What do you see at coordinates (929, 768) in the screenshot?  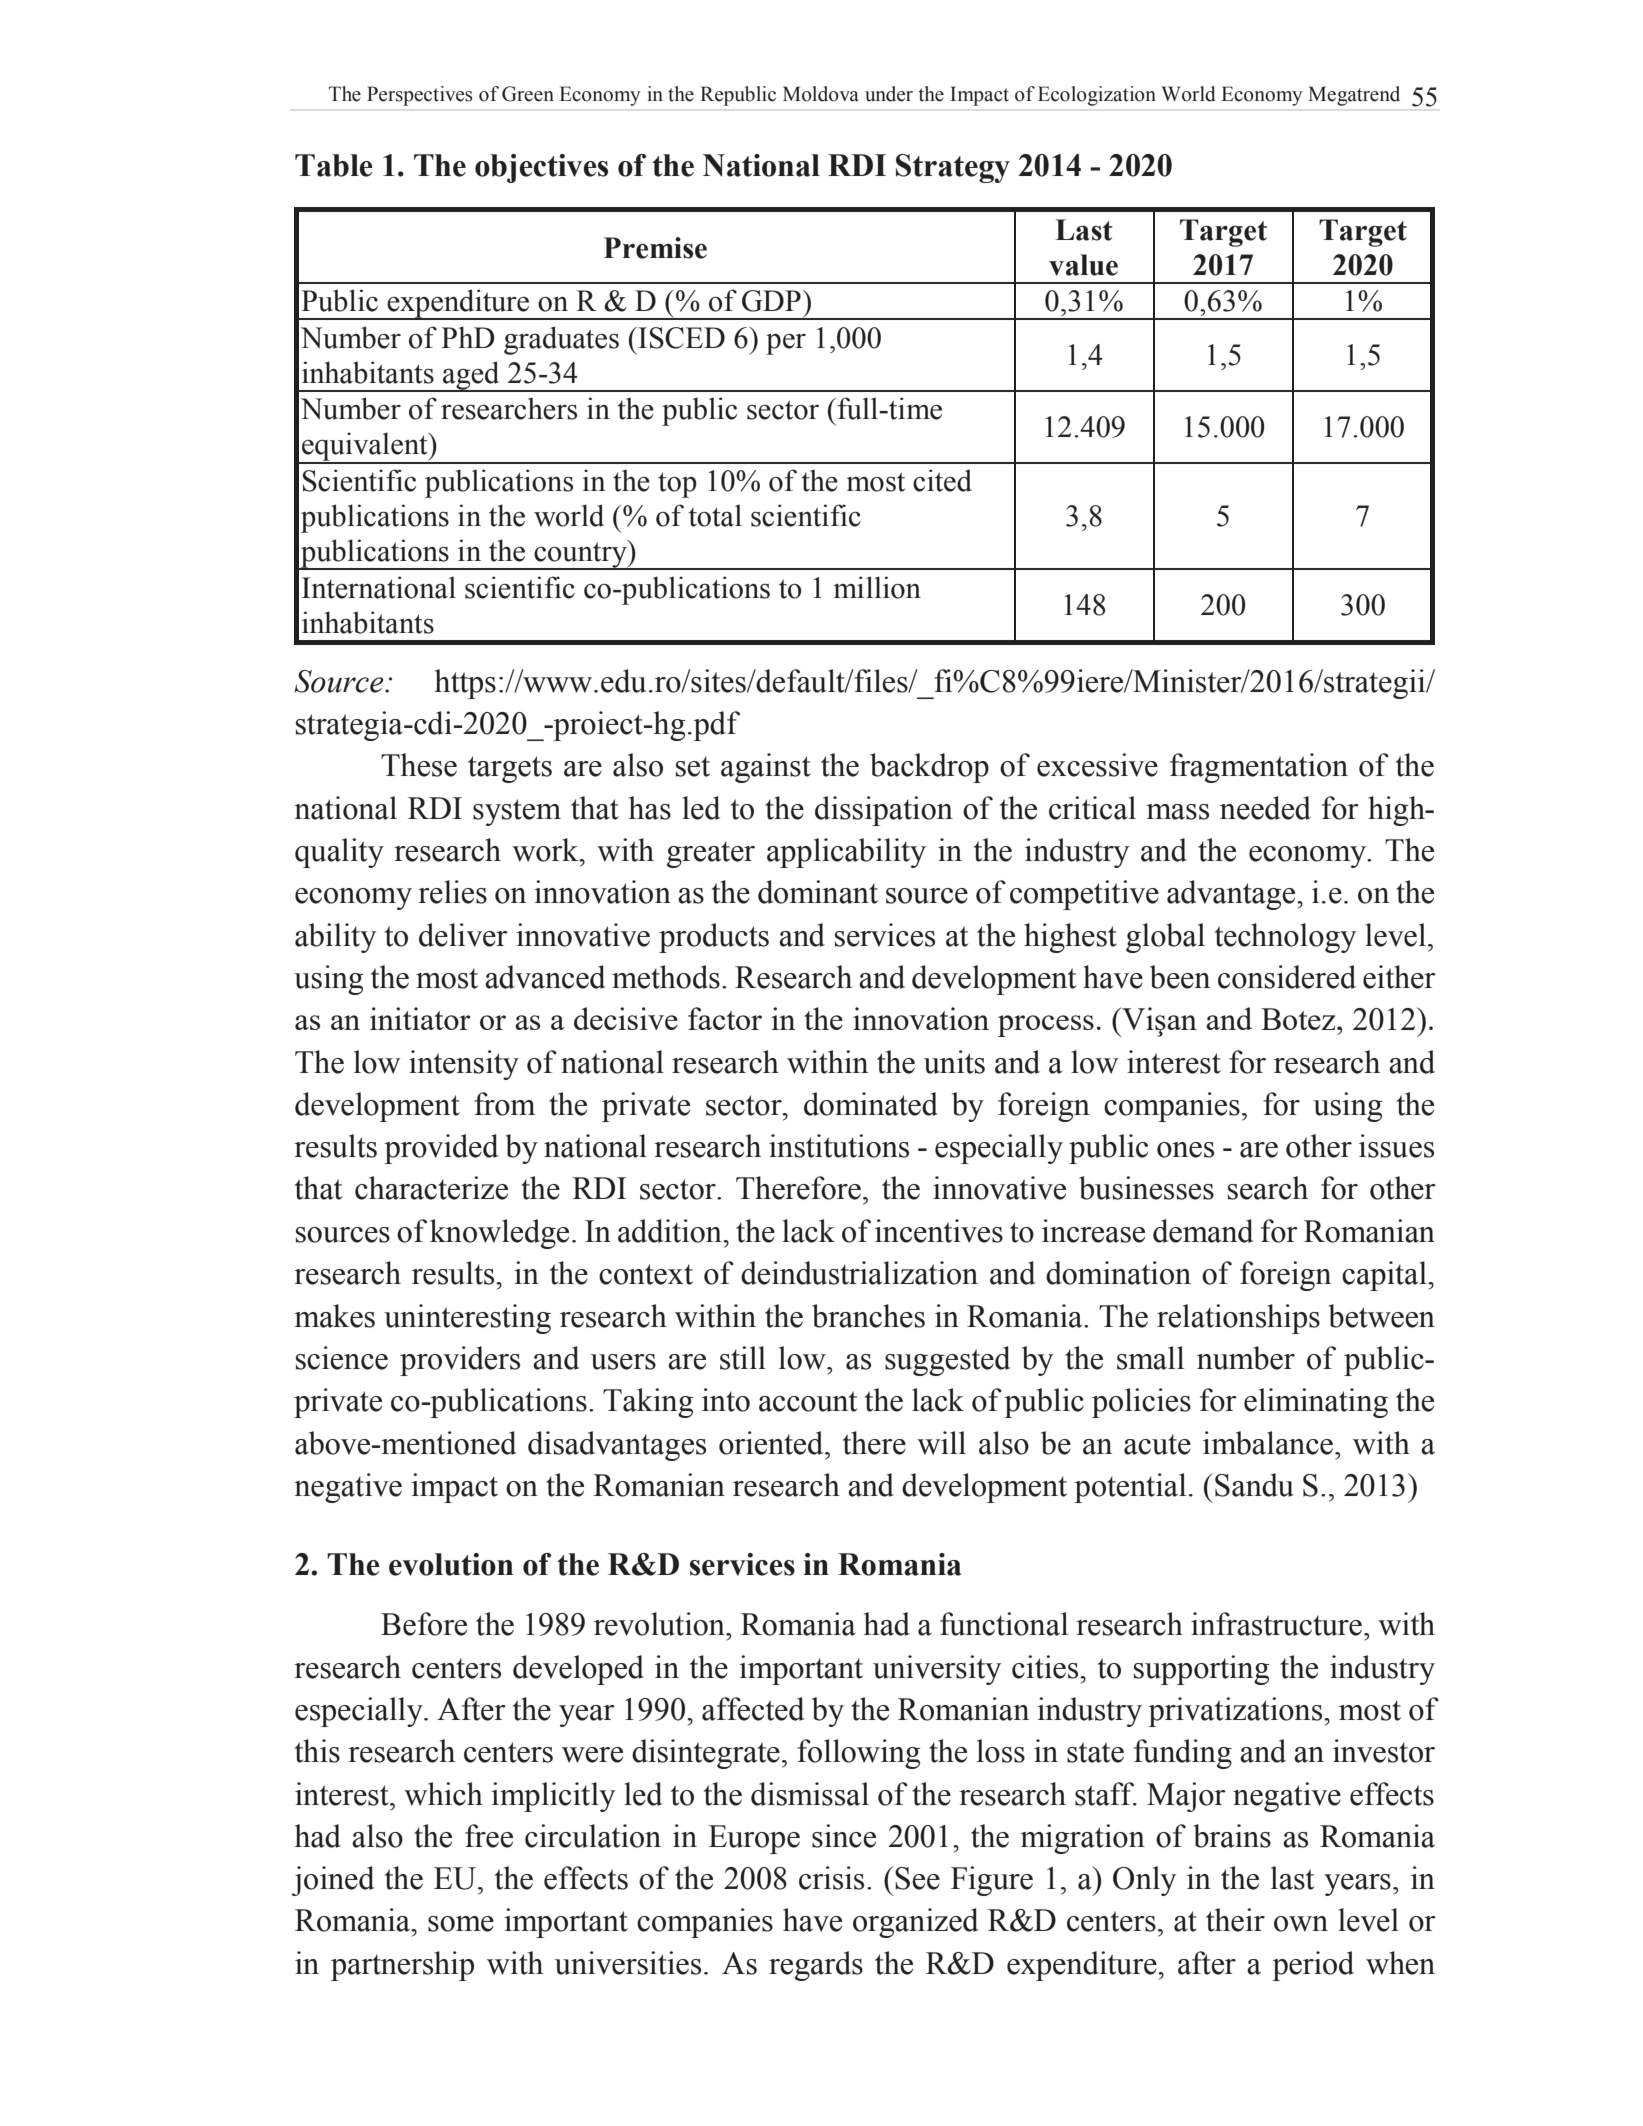 I see `backdrop` at bounding box center [929, 768].
